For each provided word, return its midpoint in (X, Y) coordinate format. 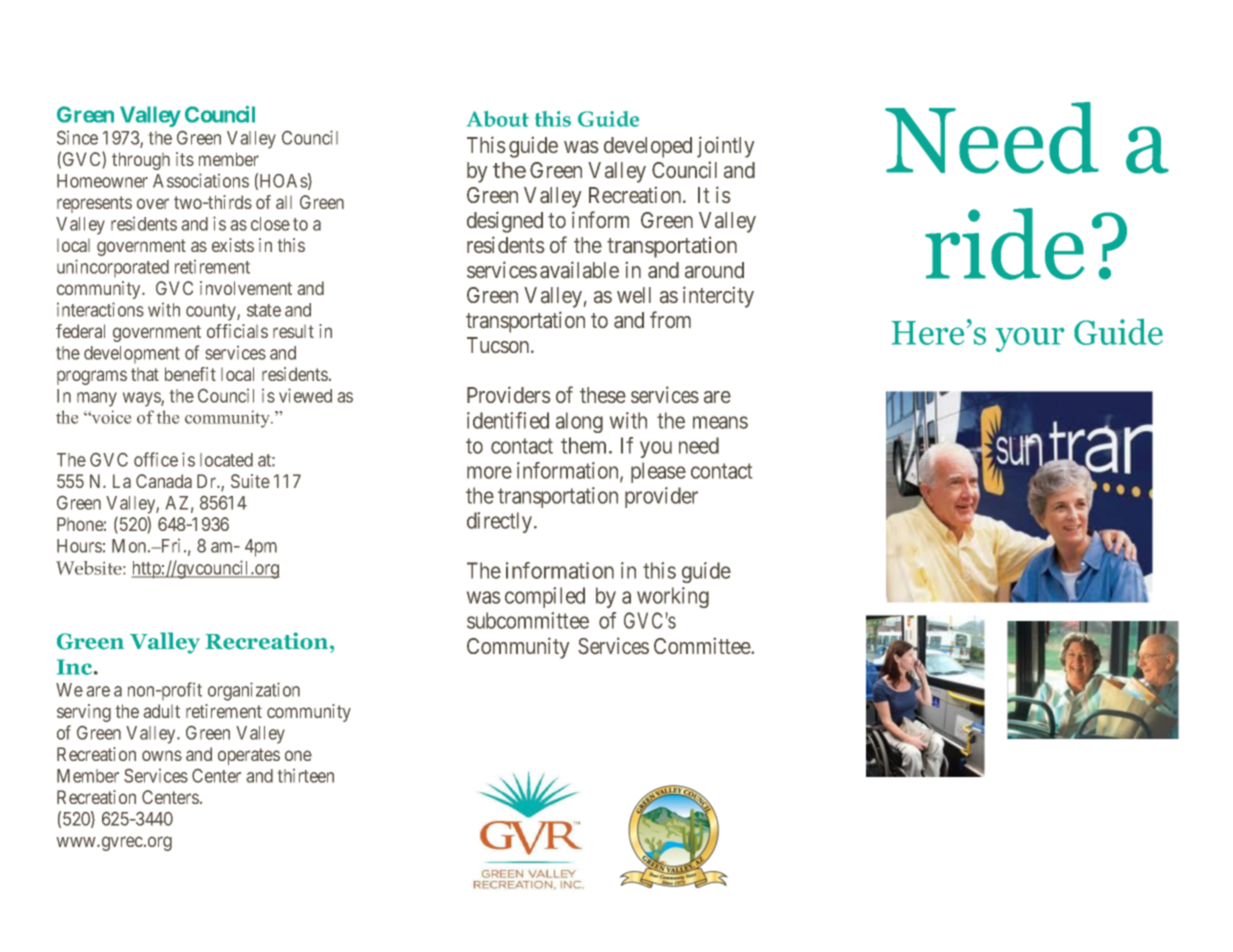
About (498, 119)
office (156, 459)
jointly (725, 147)
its (185, 159)
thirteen (306, 776)
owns (162, 755)
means (720, 422)
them (585, 445)
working (673, 597)
